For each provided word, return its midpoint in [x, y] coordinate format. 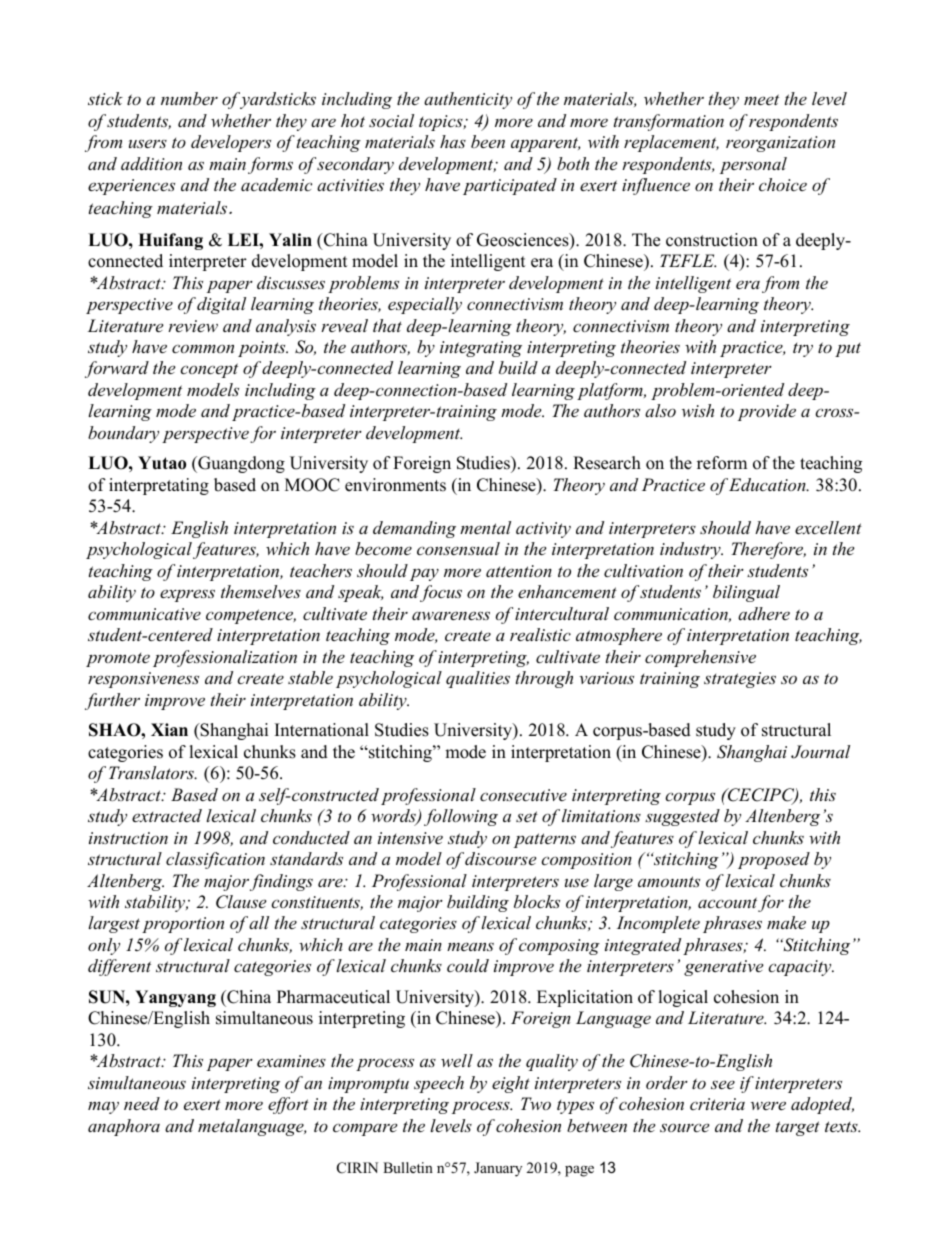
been [488, 141]
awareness [451, 615]
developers [231, 143]
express [187, 595]
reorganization [780, 144]
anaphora [124, 1127]
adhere [764, 613]
